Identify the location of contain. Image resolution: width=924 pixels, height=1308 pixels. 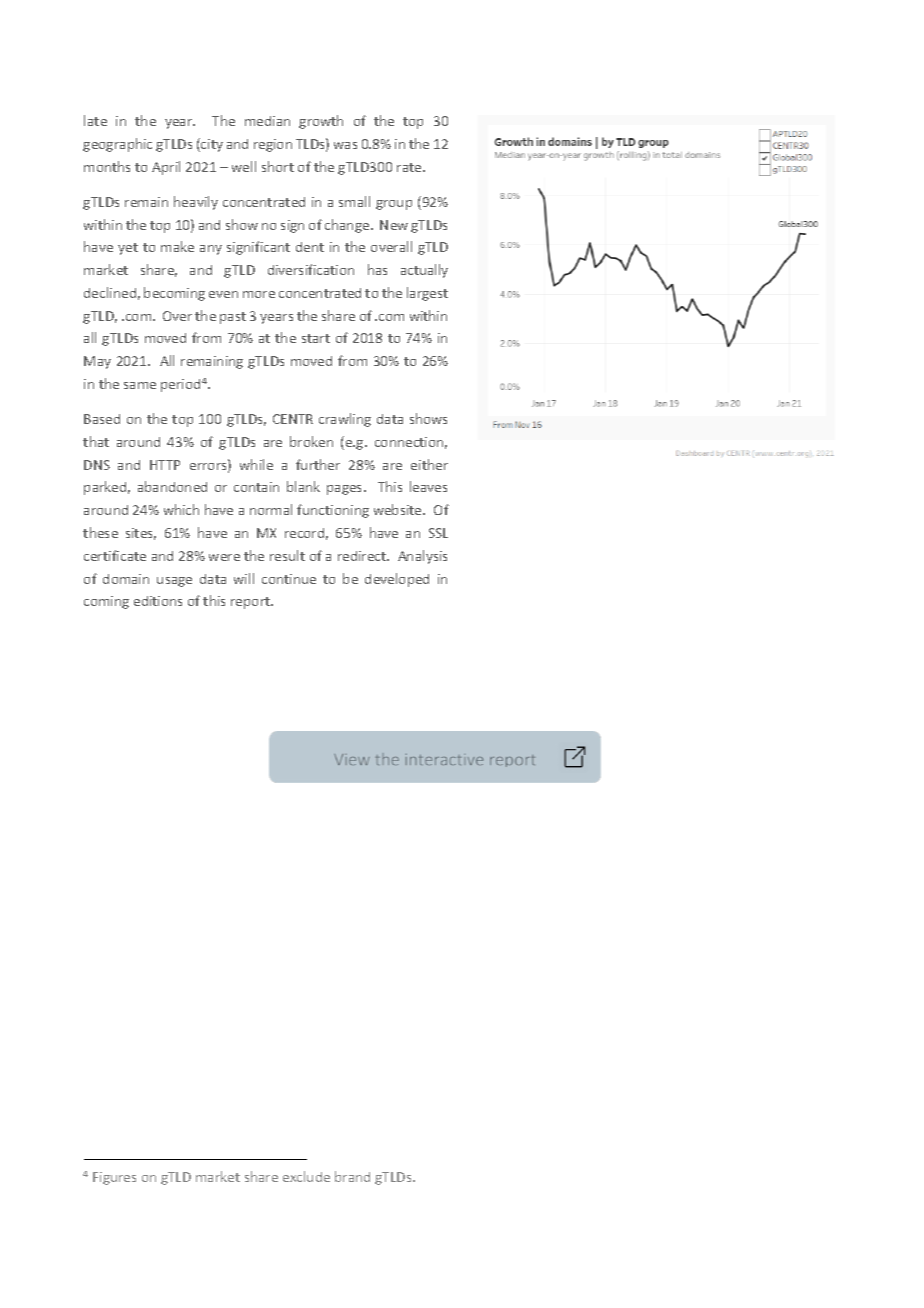
(256, 487).
